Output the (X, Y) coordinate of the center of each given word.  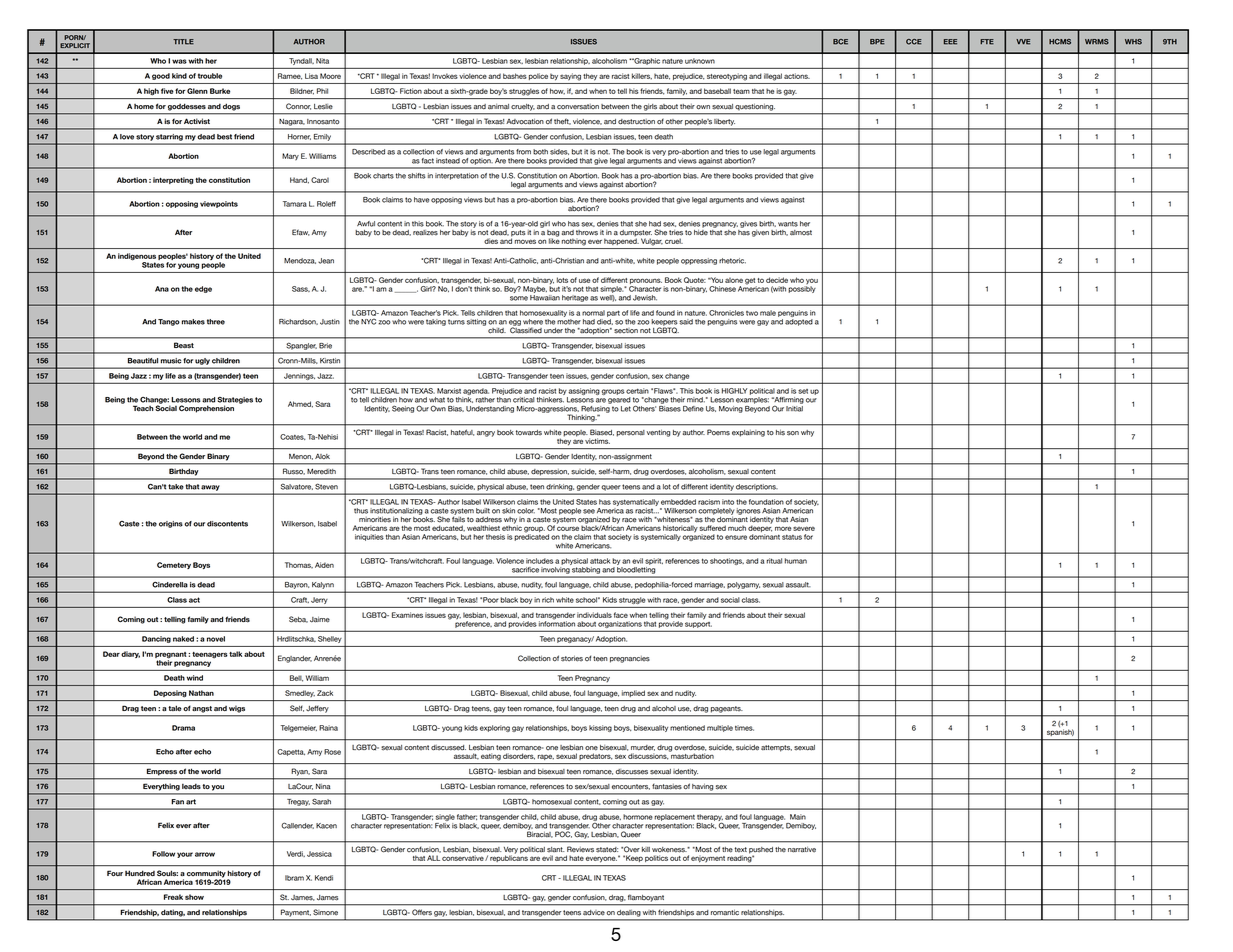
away (210, 488)
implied (633, 693)
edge (203, 289)
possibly (802, 288)
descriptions (756, 487)
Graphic (646, 61)
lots (562, 280)
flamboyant (646, 898)
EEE (950, 42)
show (194, 897)
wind (195, 678)
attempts (776, 748)
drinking (560, 487)
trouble (210, 76)
